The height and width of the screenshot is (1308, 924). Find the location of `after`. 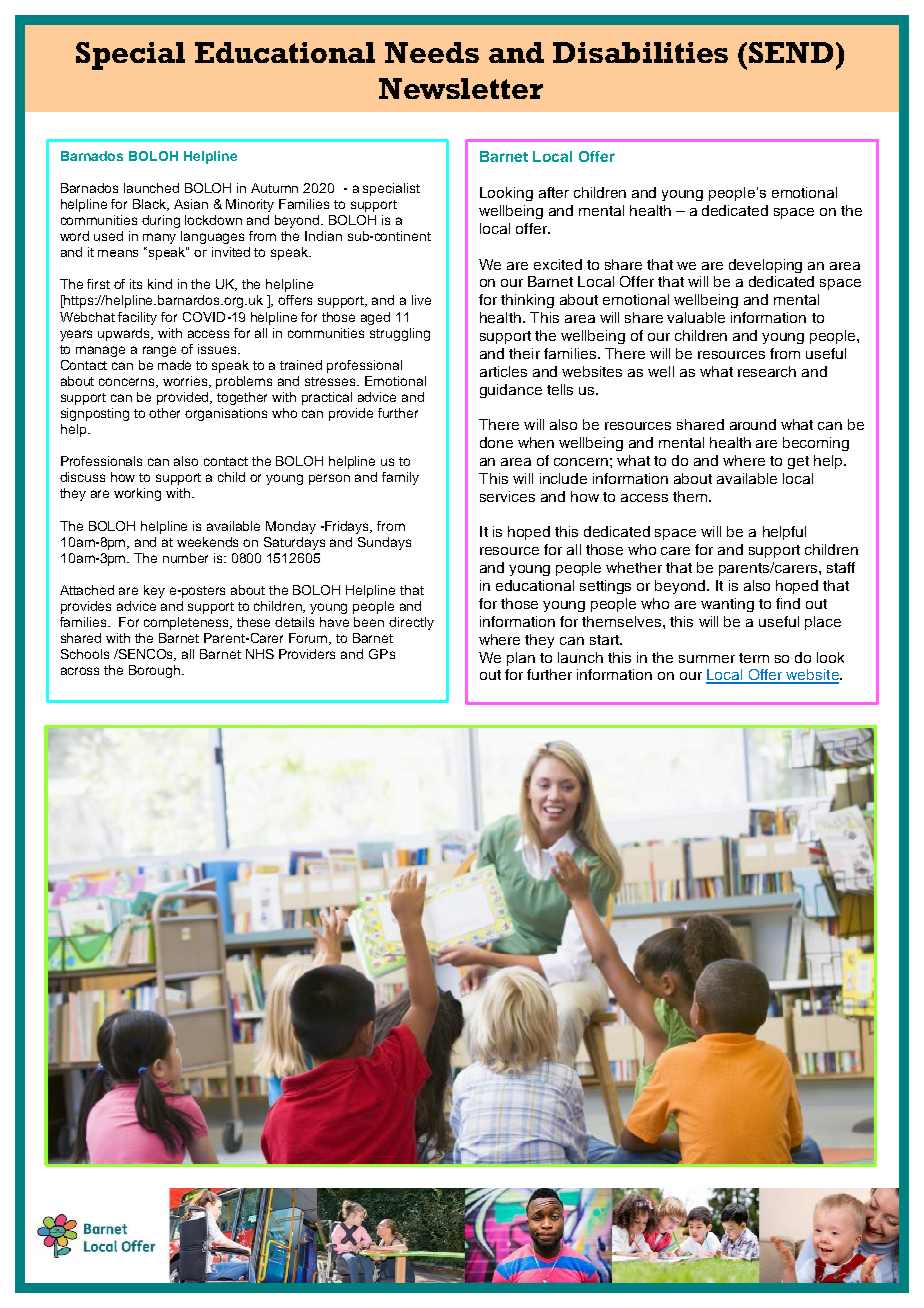

after is located at coordinates (554, 192).
